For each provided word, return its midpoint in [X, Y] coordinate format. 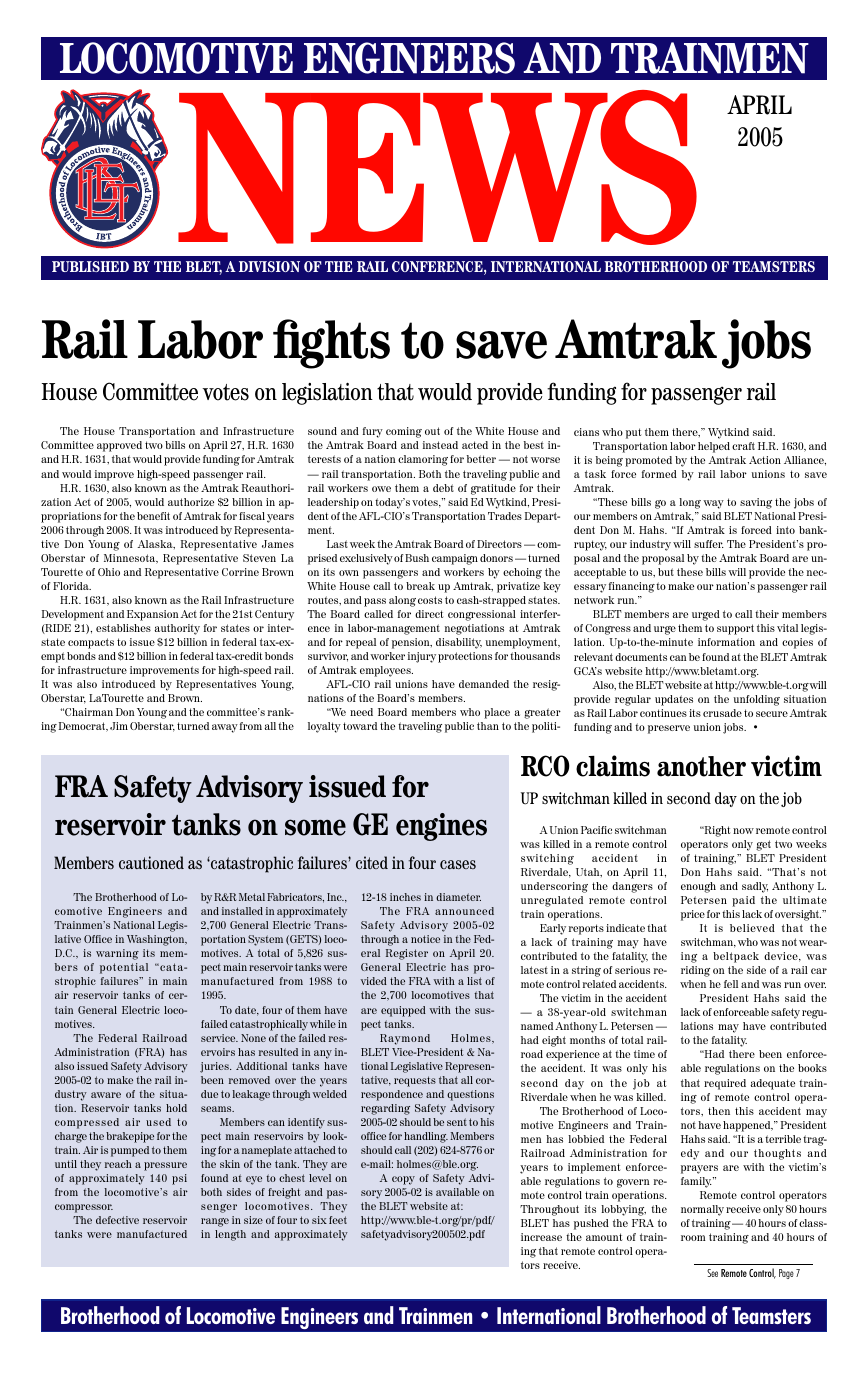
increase [541, 1237]
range [215, 1222]
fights [331, 344]
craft [743, 446]
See [712, 1273]
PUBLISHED [90, 266]
